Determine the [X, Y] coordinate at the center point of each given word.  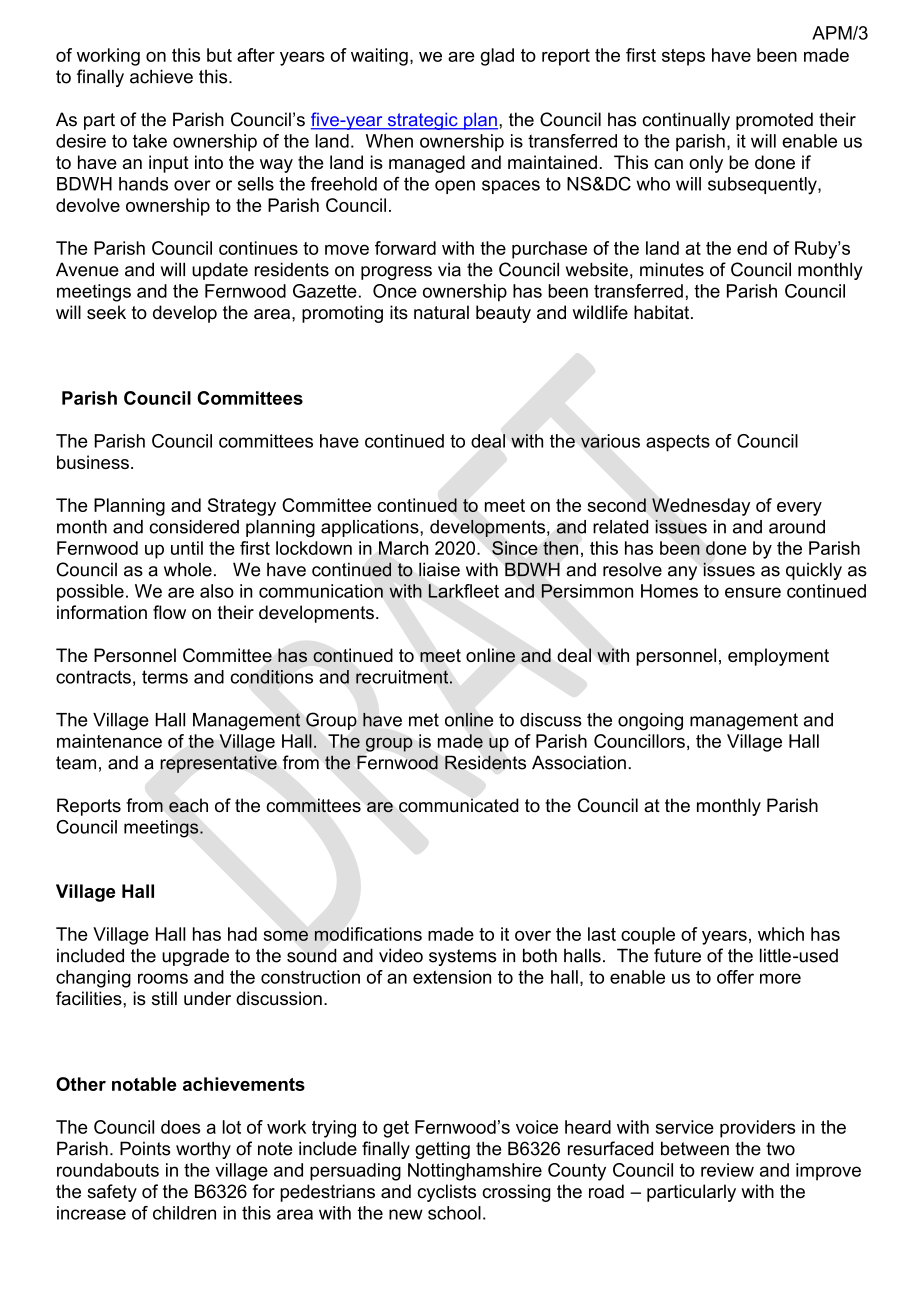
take [150, 141]
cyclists [446, 1193]
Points [145, 1148]
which [781, 934]
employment [778, 657]
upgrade [195, 957]
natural [441, 312]
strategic [422, 121]
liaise [439, 569]
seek [106, 312]
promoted [774, 121]
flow [169, 612]
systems [462, 957]
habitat [663, 312]
